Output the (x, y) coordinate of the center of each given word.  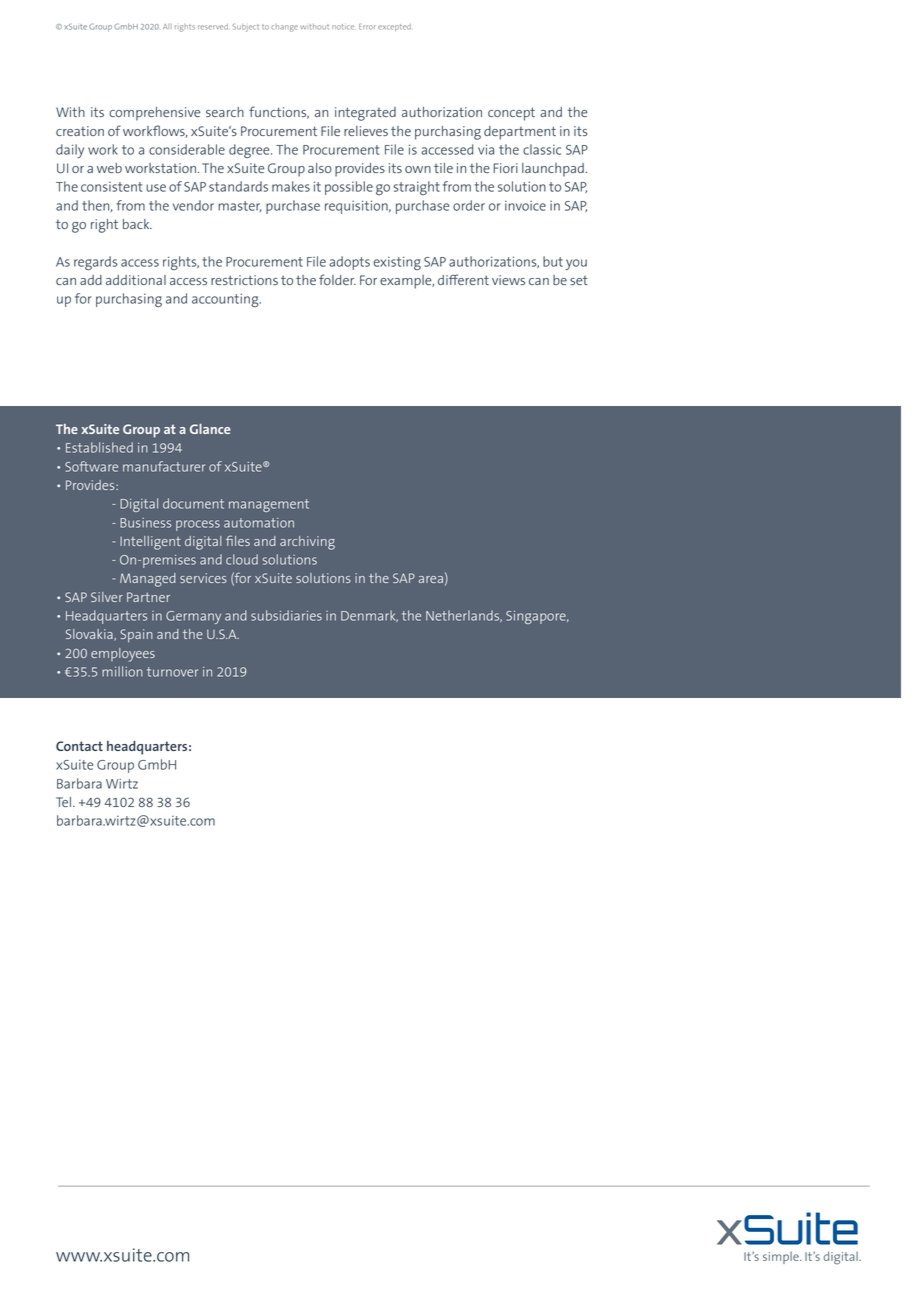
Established (99, 447)
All (167, 26)
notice (343, 27)
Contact (79, 746)
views (508, 280)
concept (511, 114)
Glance (210, 429)
